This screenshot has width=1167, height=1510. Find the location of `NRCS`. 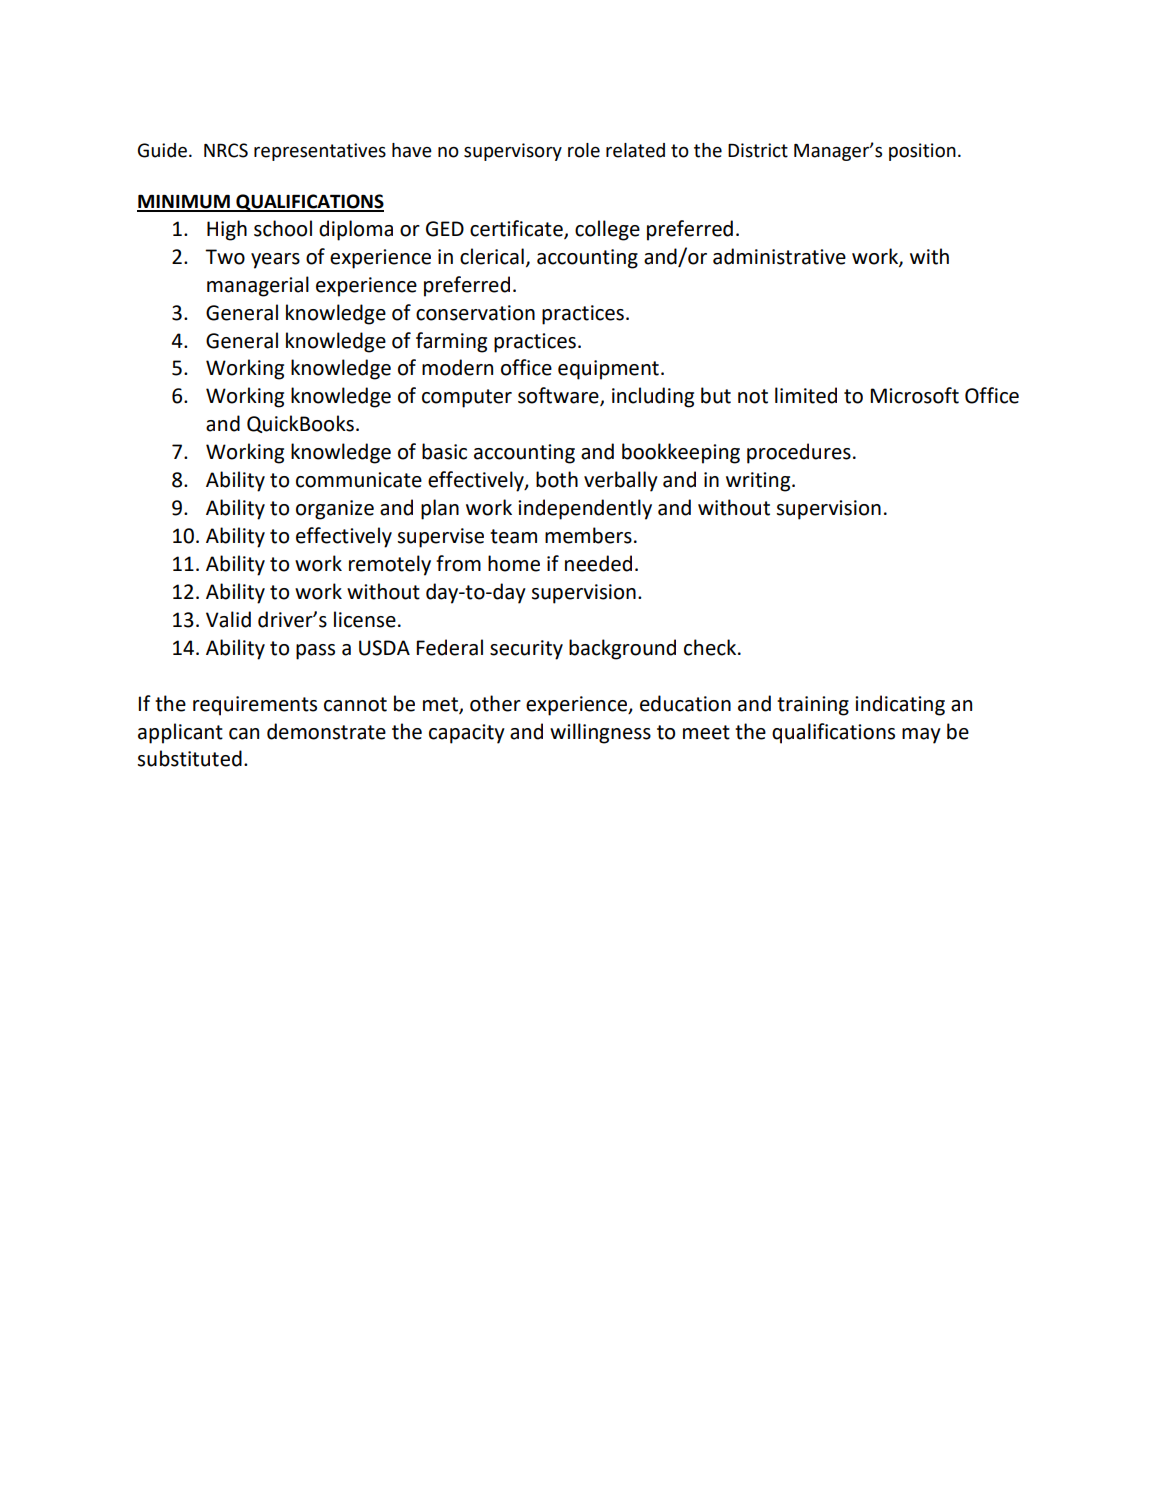

NRCS is located at coordinates (226, 150).
